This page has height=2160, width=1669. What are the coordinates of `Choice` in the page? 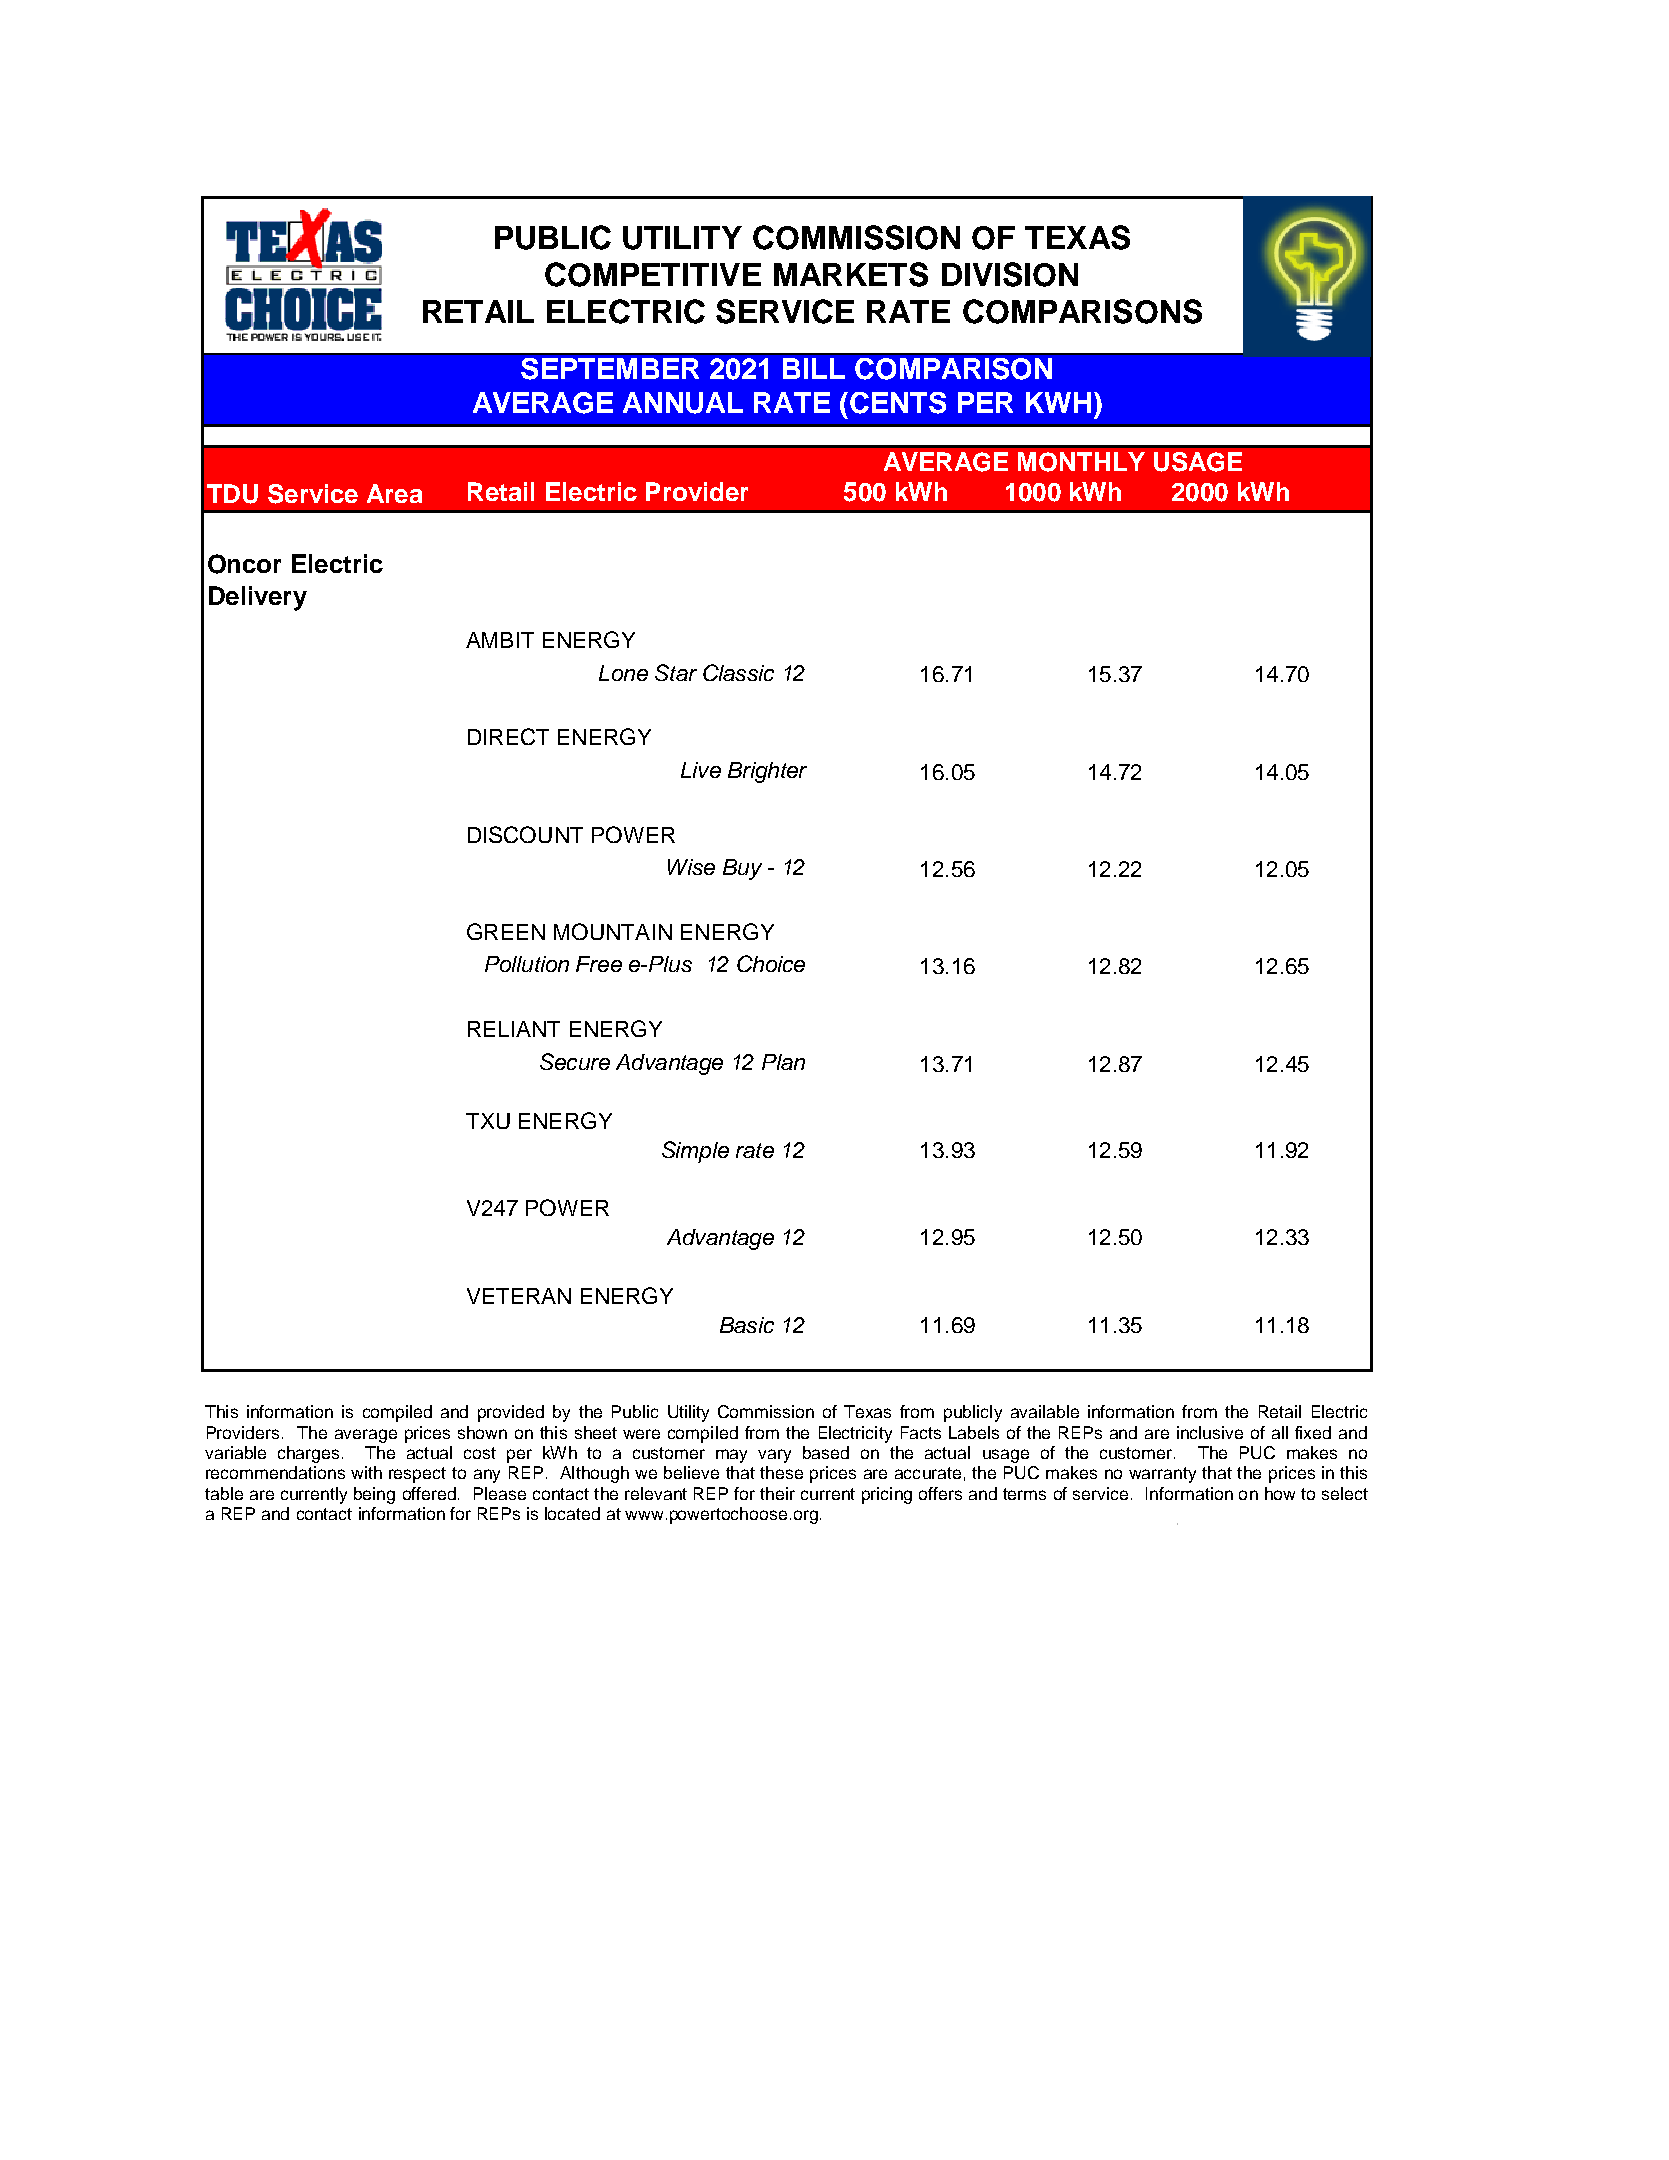 It's located at (771, 963).
